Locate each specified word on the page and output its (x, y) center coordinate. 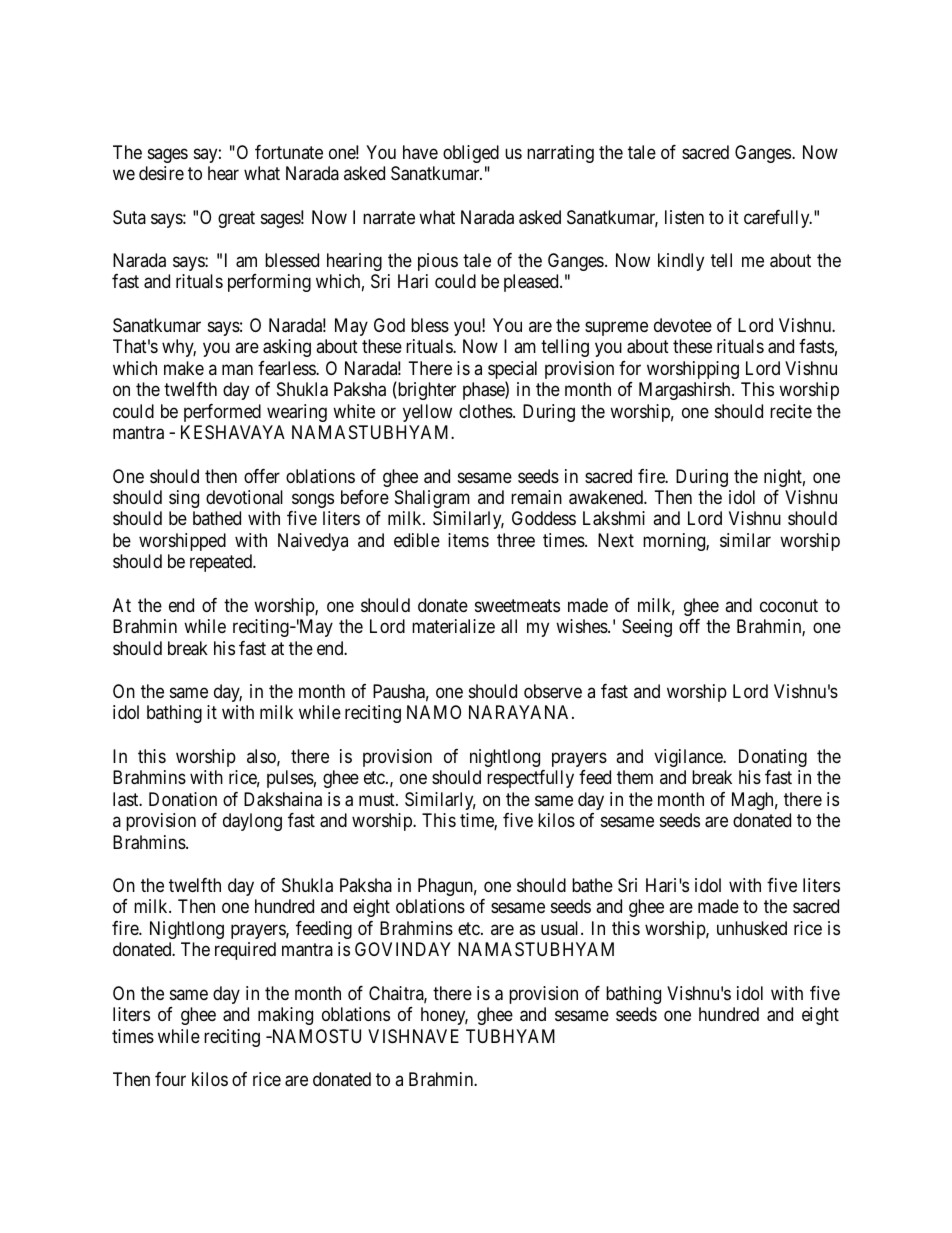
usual (561, 928)
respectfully (530, 779)
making (285, 1016)
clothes (486, 411)
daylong (252, 822)
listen (684, 217)
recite (791, 411)
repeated (222, 563)
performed (222, 413)
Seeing (647, 628)
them (635, 777)
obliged (471, 154)
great (236, 219)
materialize (453, 626)
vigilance (689, 758)
